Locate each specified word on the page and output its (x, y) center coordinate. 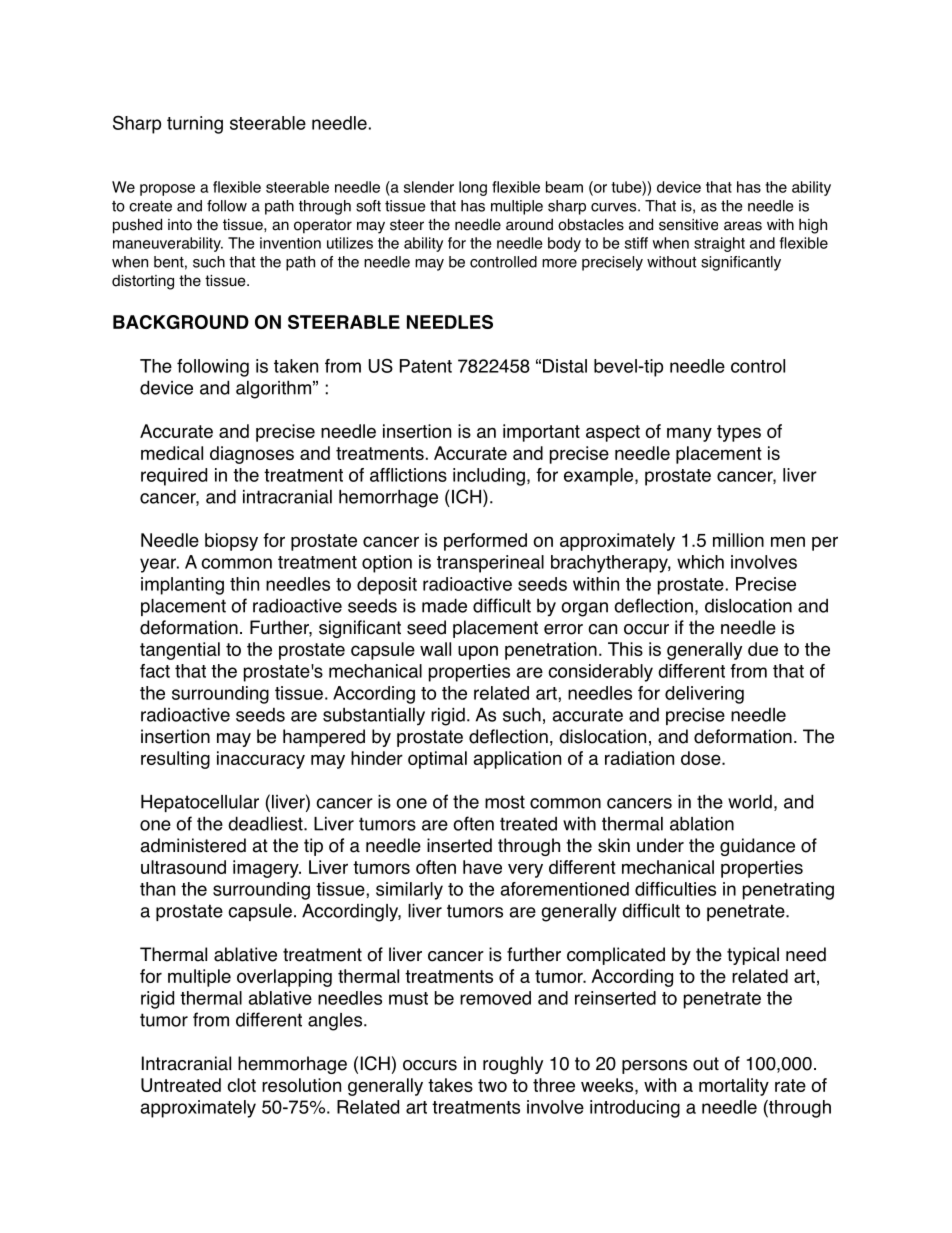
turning (195, 125)
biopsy (231, 542)
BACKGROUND (181, 322)
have (482, 867)
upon (478, 652)
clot (241, 1085)
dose (702, 758)
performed (485, 542)
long (473, 188)
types (739, 433)
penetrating (788, 891)
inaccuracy (261, 760)
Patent (426, 366)
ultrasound (183, 867)
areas (743, 226)
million (738, 540)
